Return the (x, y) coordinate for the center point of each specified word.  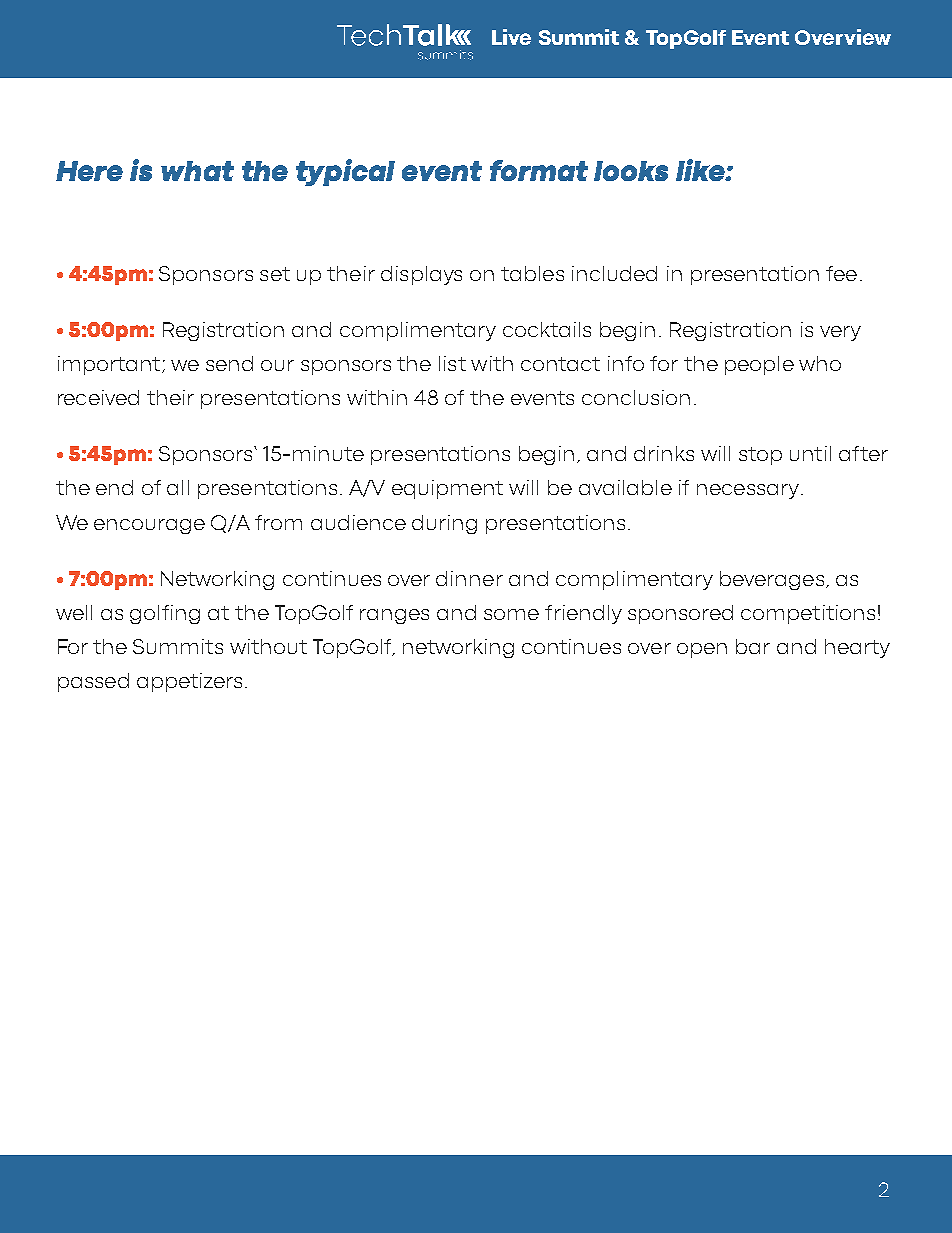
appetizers (189, 682)
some (511, 614)
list (452, 363)
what (197, 171)
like (701, 170)
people (759, 365)
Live (511, 37)
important (110, 365)
